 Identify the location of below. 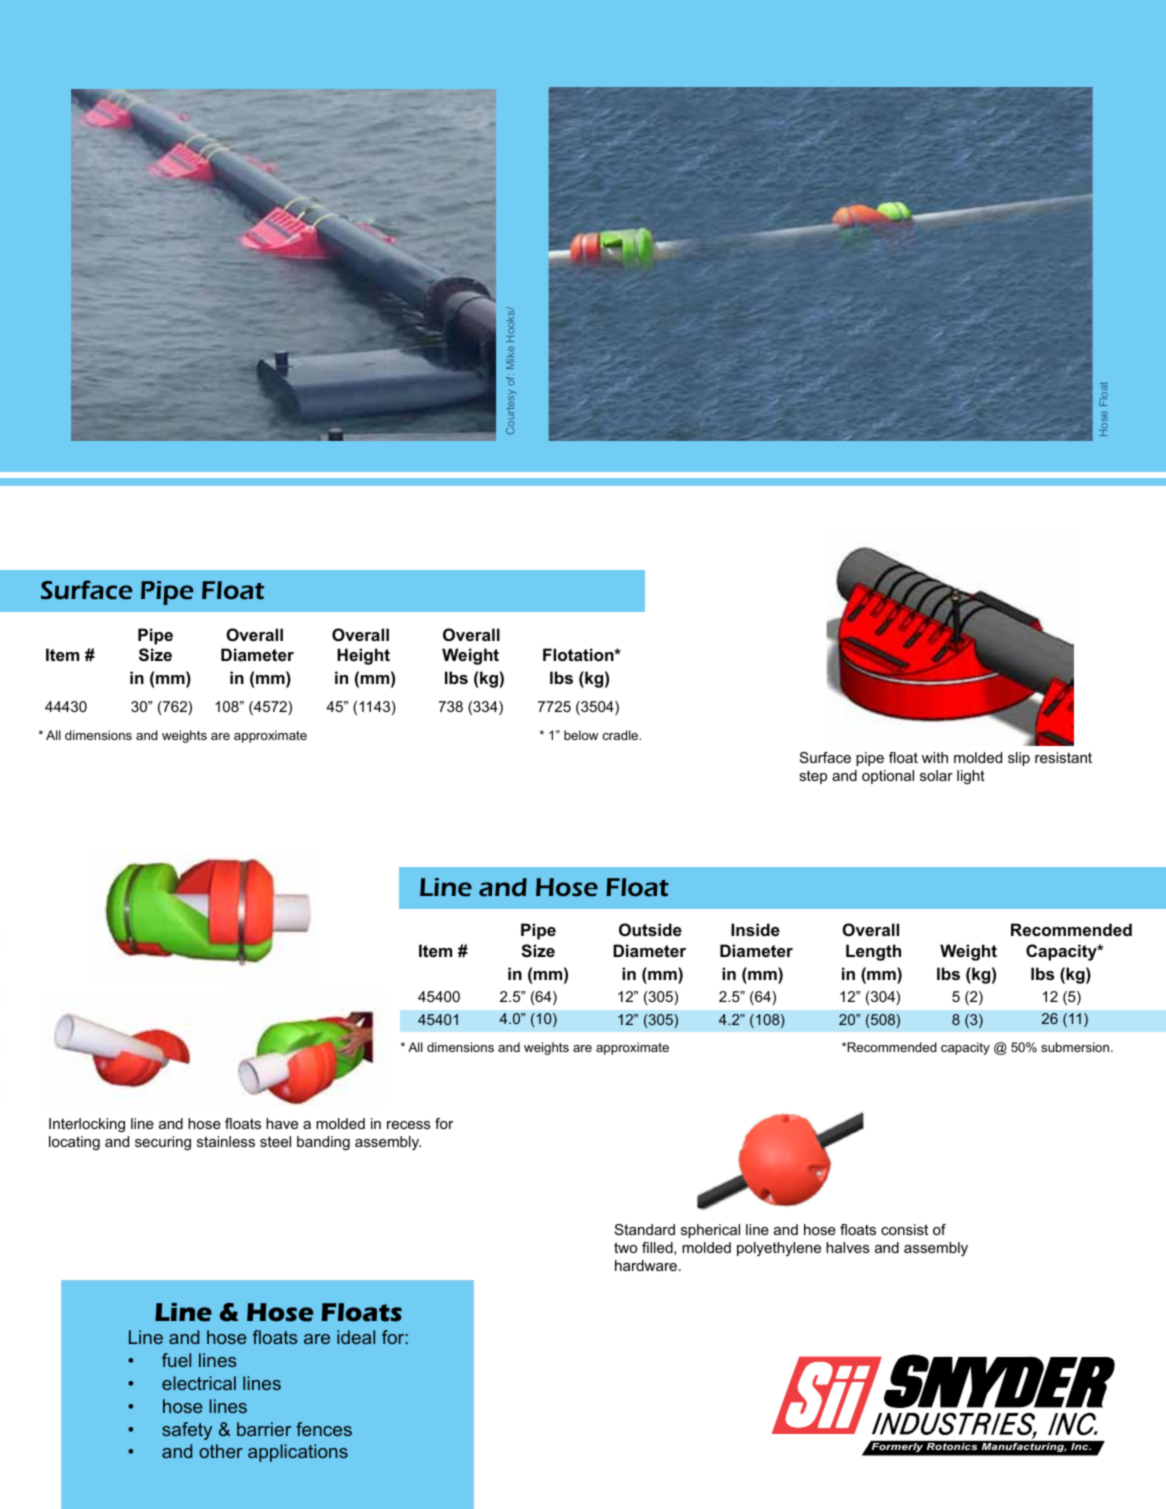
(581, 735).
